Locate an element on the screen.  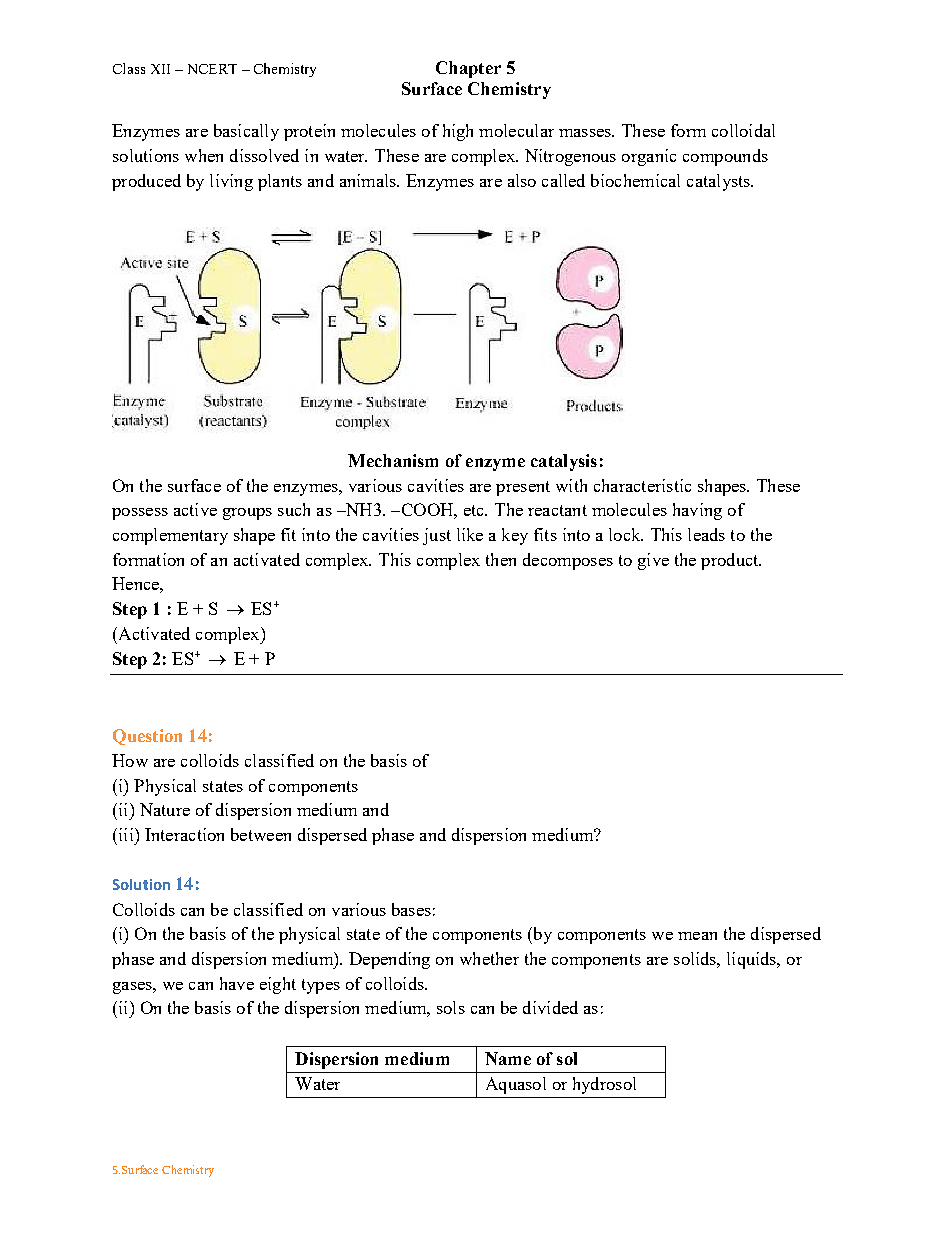
Name is located at coordinates (508, 1058).
